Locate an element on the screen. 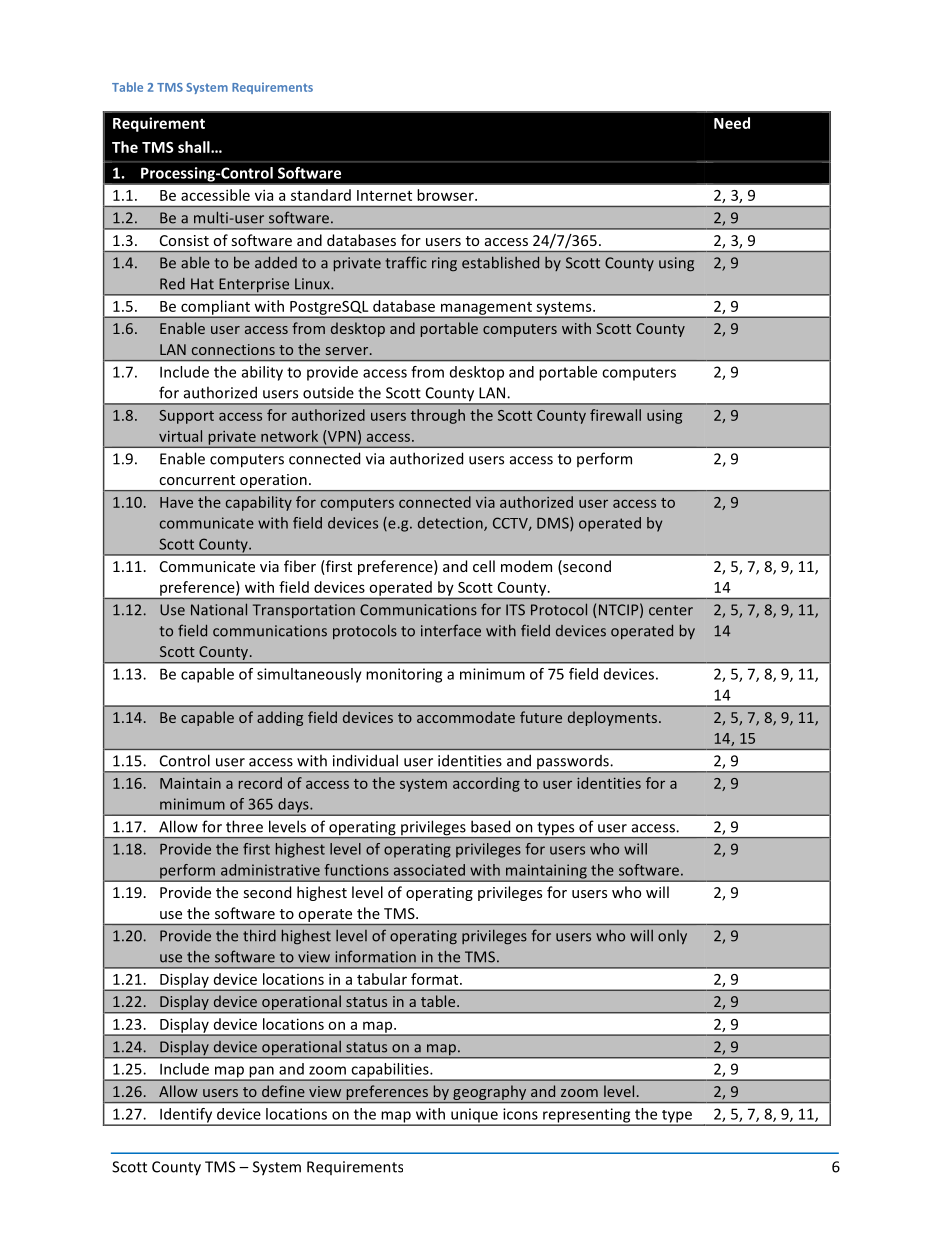 The width and height of the screenshot is (952, 1233). representing is located at coordinates (587, 1116).
